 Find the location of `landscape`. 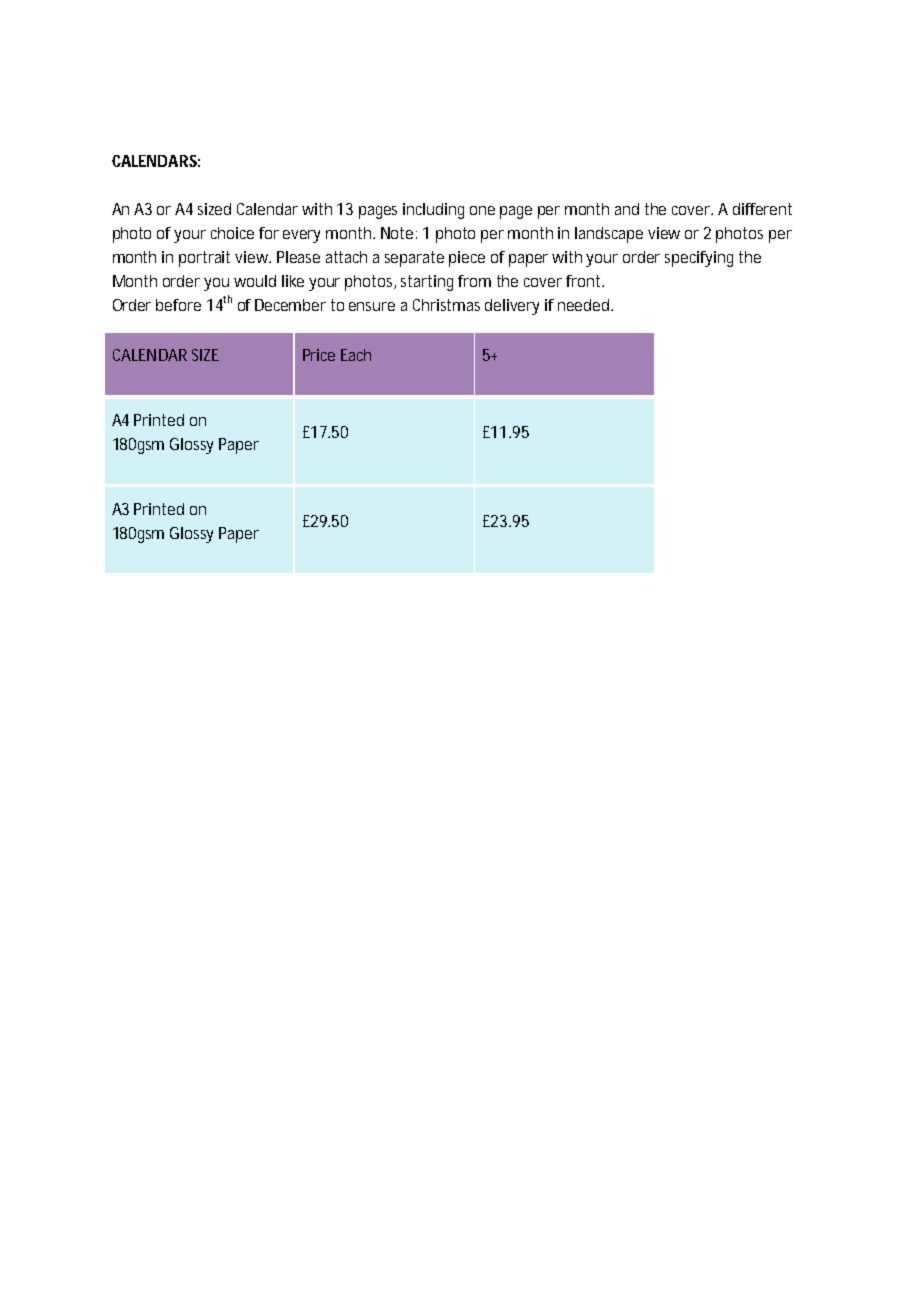

landscape is located at coordinates (609, 235).
